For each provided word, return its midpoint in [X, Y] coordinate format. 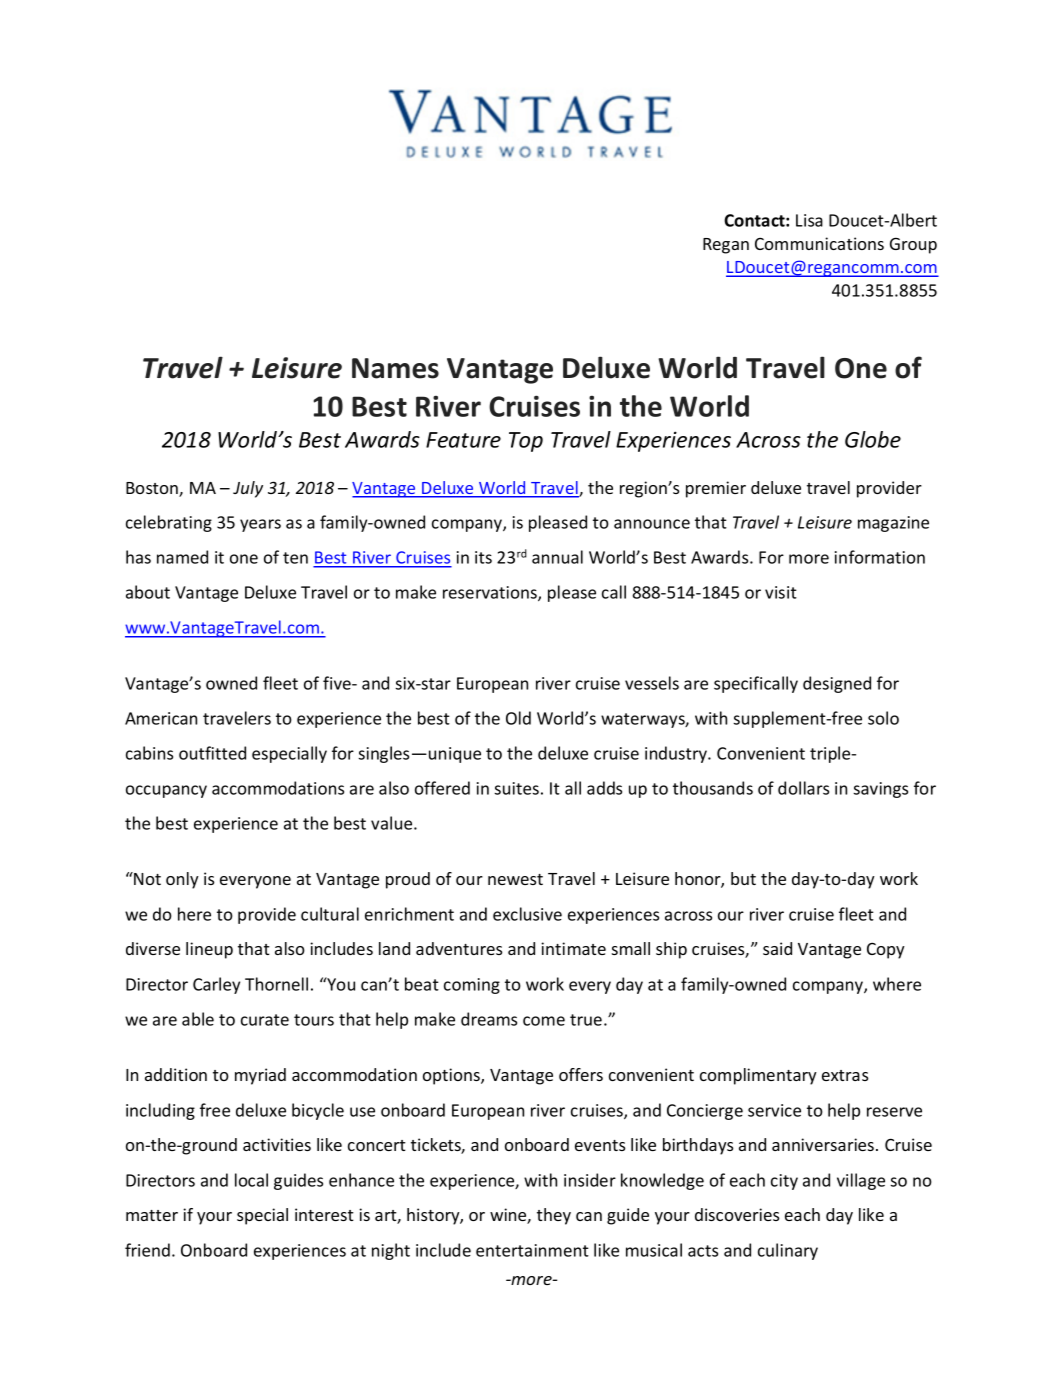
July [248, 489]
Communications [819, 243]
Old [518, 718]
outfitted [212, 753]
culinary [788, 1251]
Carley [216, 985]
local [251, 1180]
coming [472, 986]
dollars [803, 788]
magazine [893, 524]
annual [557, 557]
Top [526, 442]
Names [395, 368]
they [554, 1216]
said [777, 948]
